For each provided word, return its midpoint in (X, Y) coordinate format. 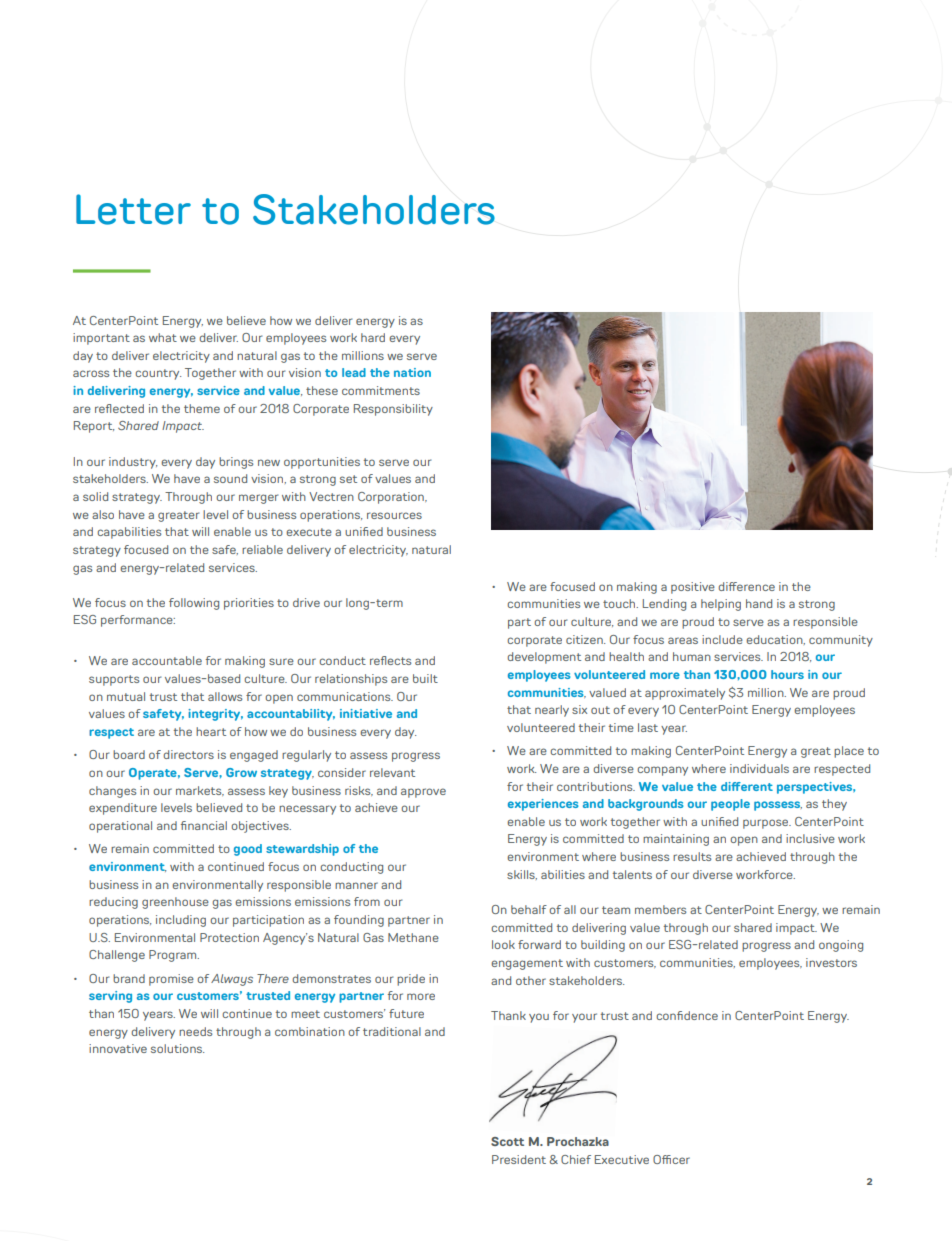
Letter (133, 209)
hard (373, 337)
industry (133, 463)
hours (787, 674)
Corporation (392, 498)
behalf (529, 909)
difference (746, 586)
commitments (381, 390)
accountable (167, 660)
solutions (177, 1048)
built (425, 678)
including (181, 921)
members (660, 909)
